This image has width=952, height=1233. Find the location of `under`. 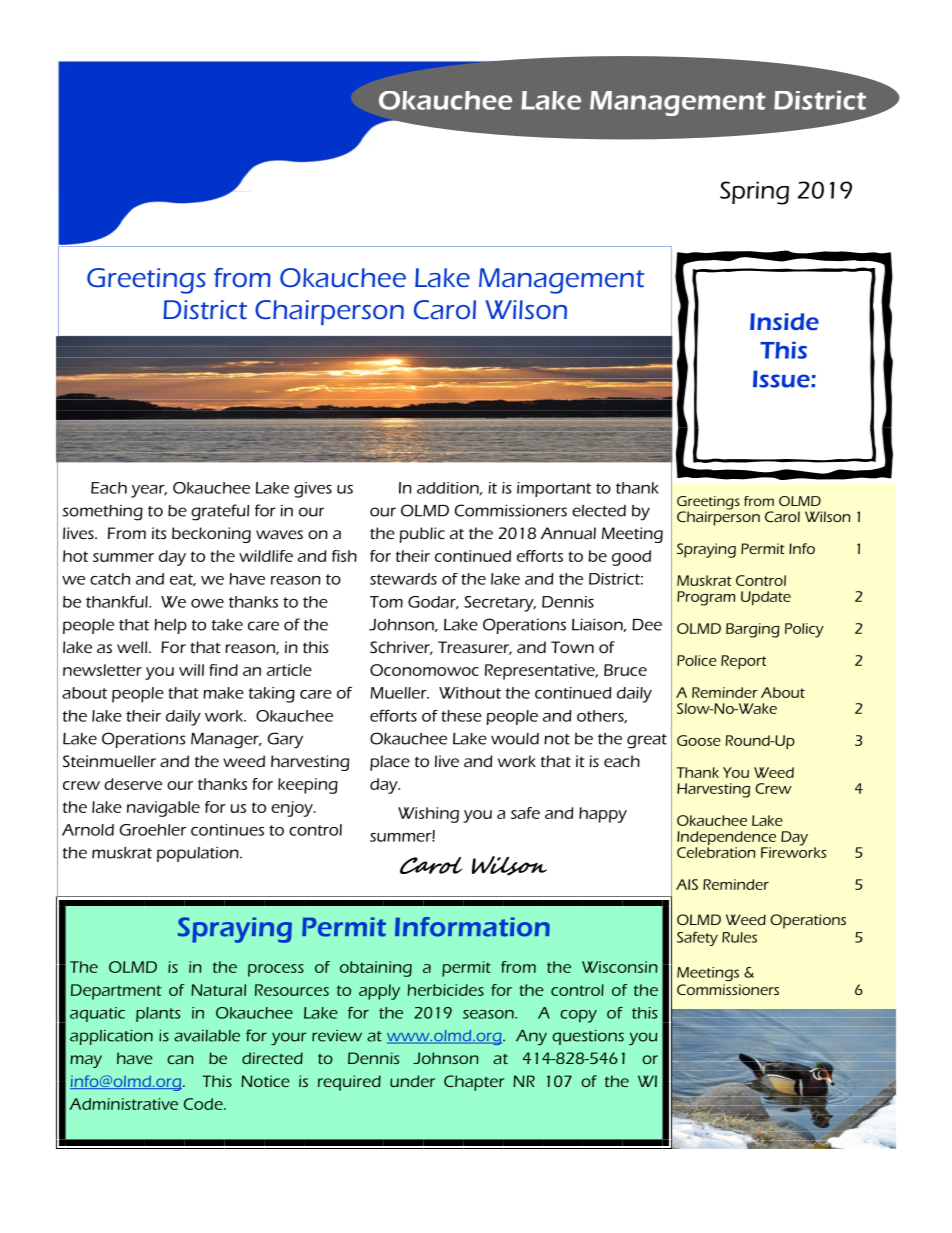

under is located at coordinates (412, 1081).
